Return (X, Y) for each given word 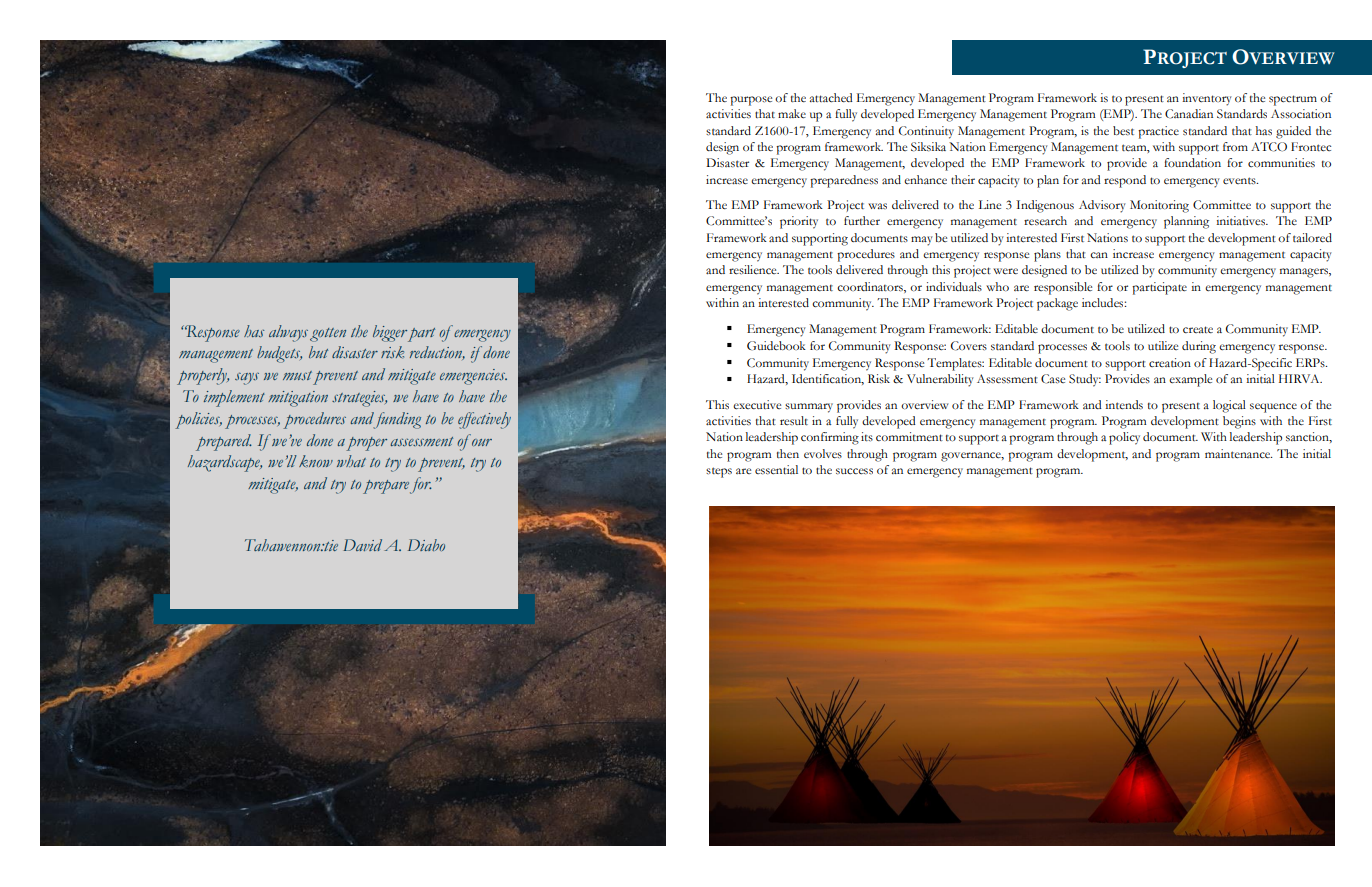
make (792, 113)
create (1198, 329)
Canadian (1189, 114)
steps (719, 472)
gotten (328, 335)
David (362, 545)
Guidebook (776, 346)
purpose (751, 101)
